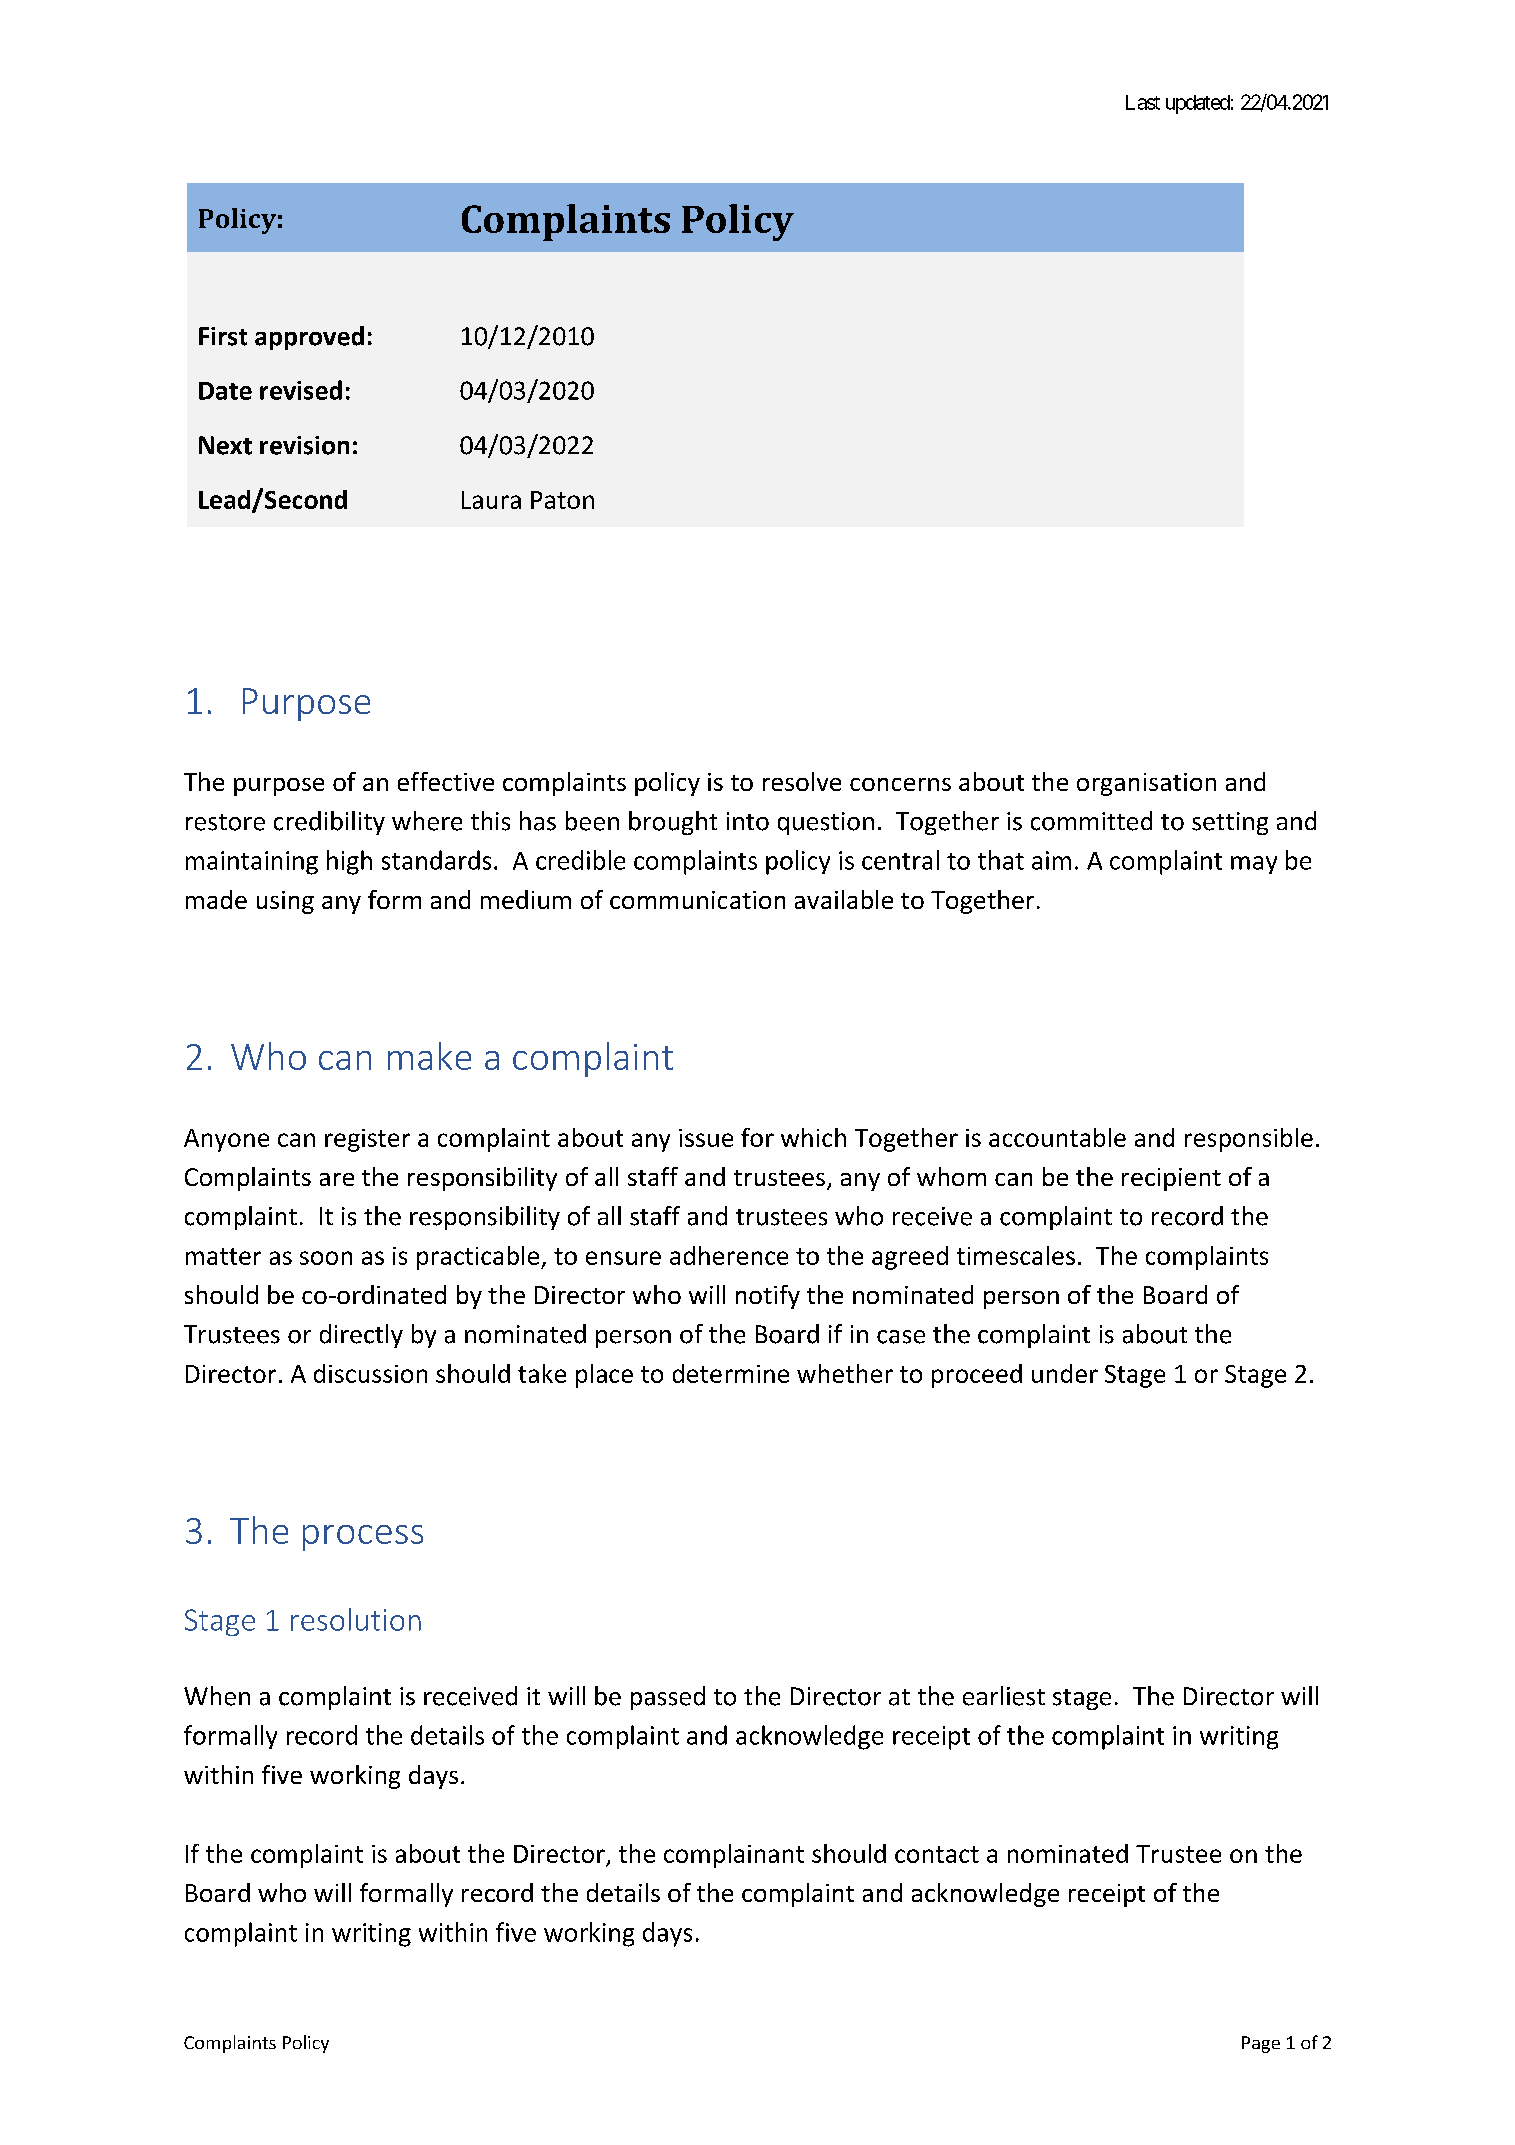 The image size is (1515, 2145). Describe the element at coordinates (802, 781) in the document. I see `resolve` at that location.
